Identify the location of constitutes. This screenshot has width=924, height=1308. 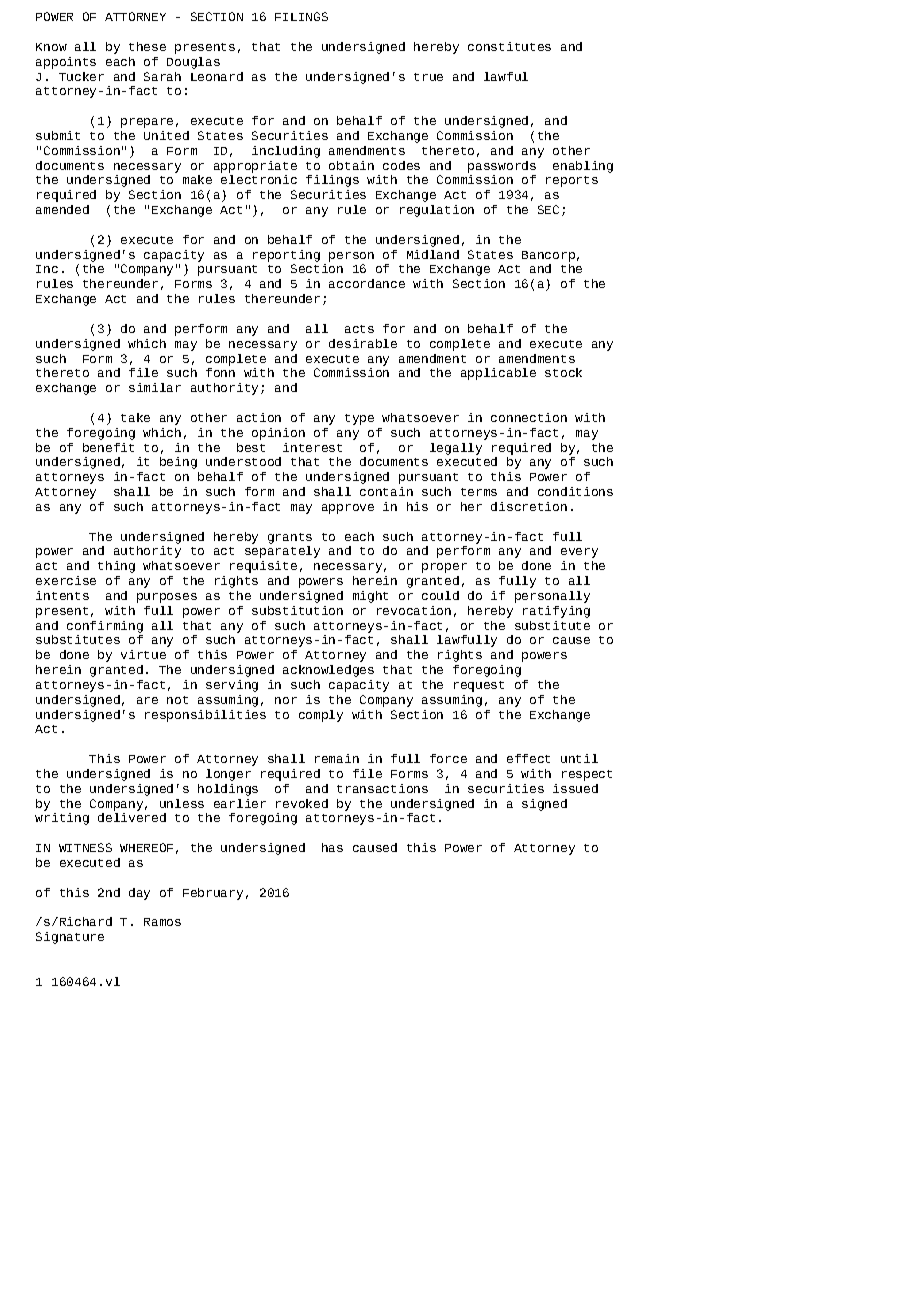
(509, 46).
